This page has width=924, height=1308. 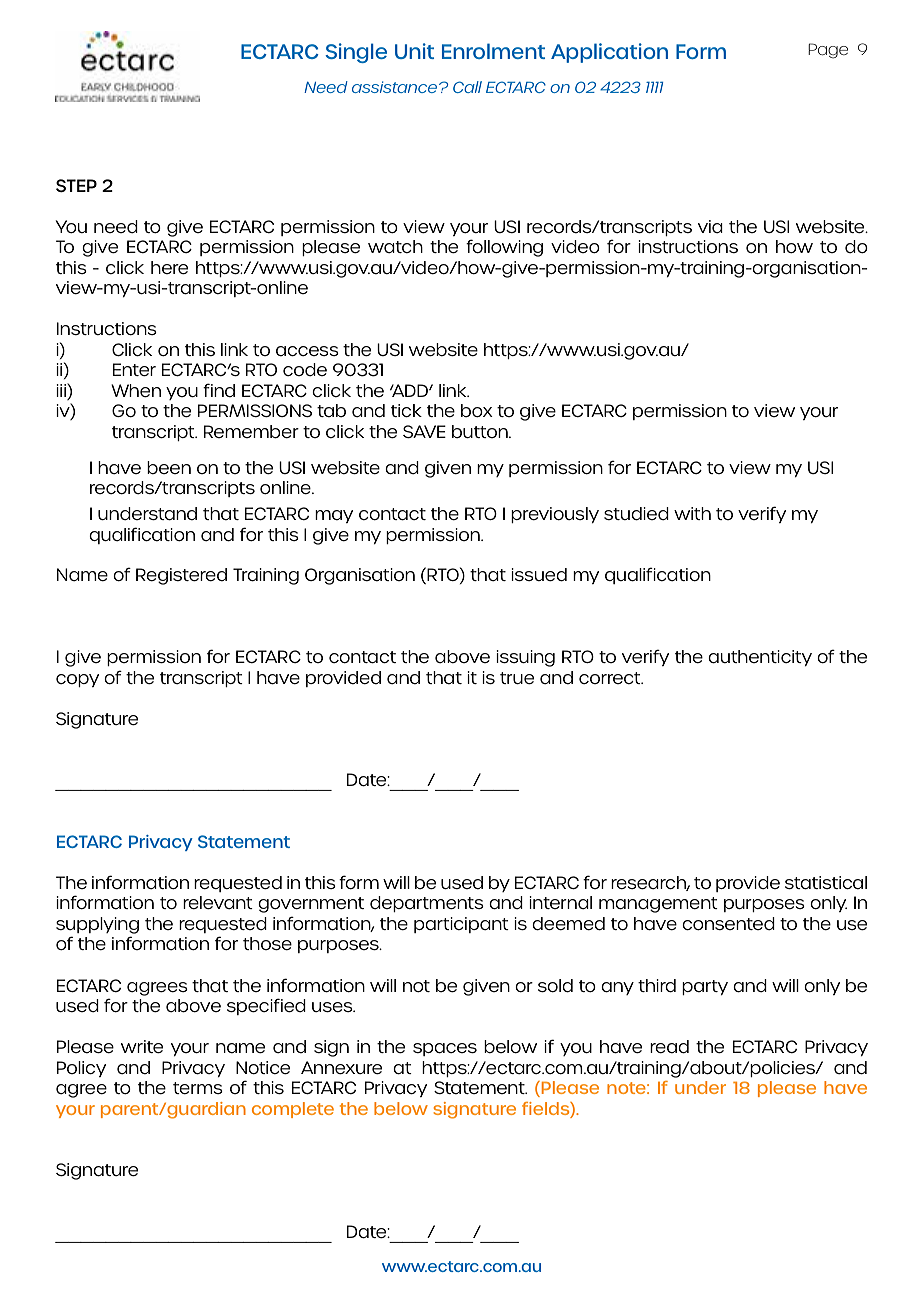 I want to click on Page, so click(x=828, y=51).
